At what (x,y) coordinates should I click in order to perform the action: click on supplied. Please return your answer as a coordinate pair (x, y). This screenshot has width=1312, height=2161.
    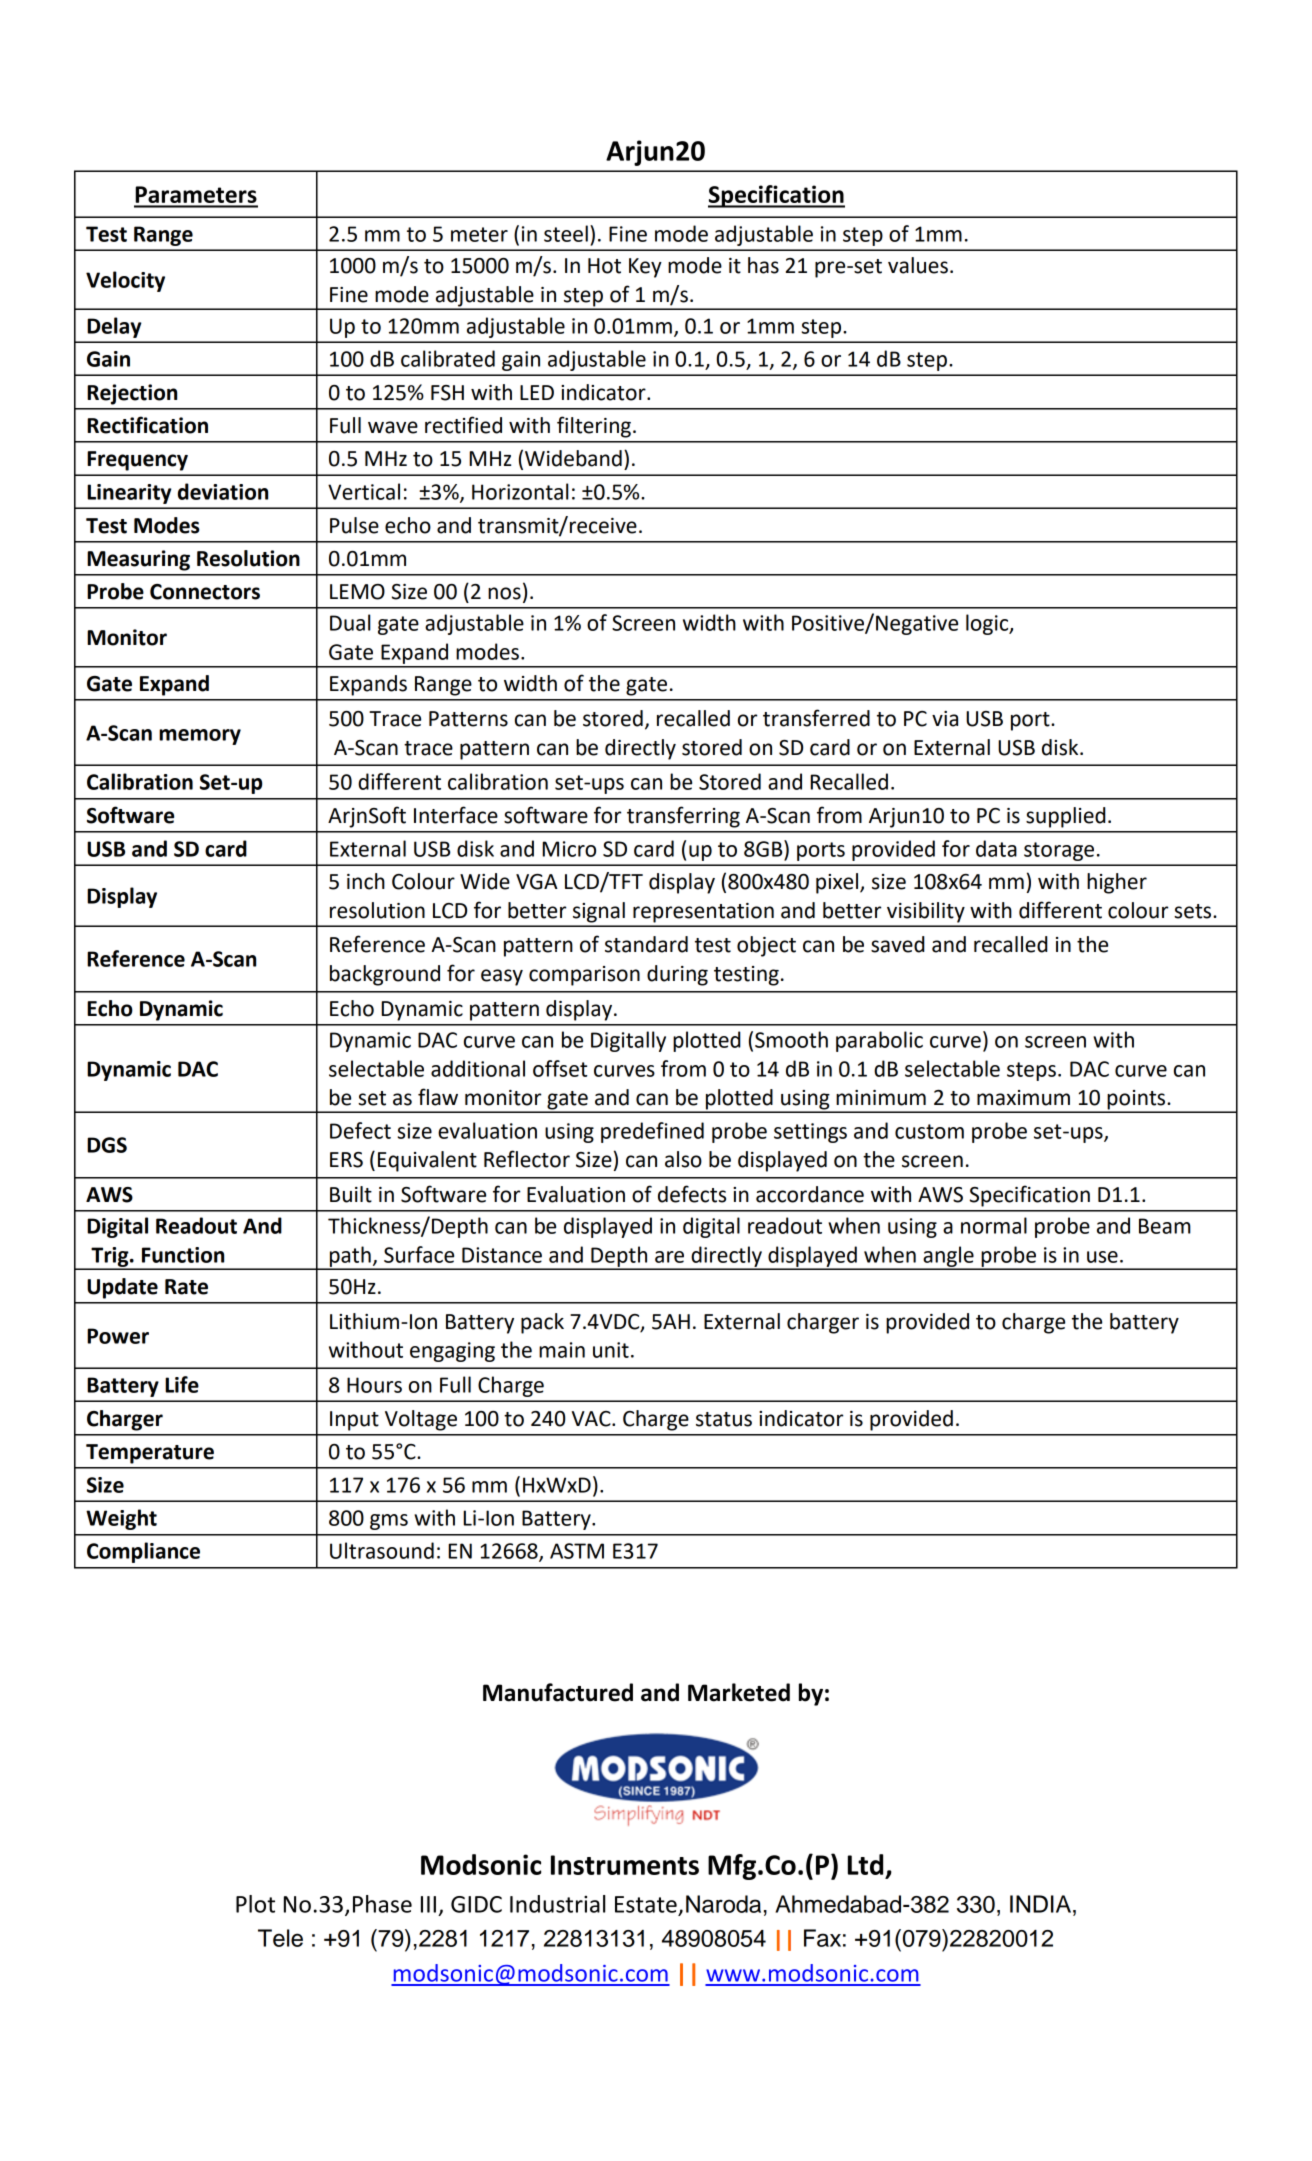
    Looking at the image, I should click on (1066, 817).
